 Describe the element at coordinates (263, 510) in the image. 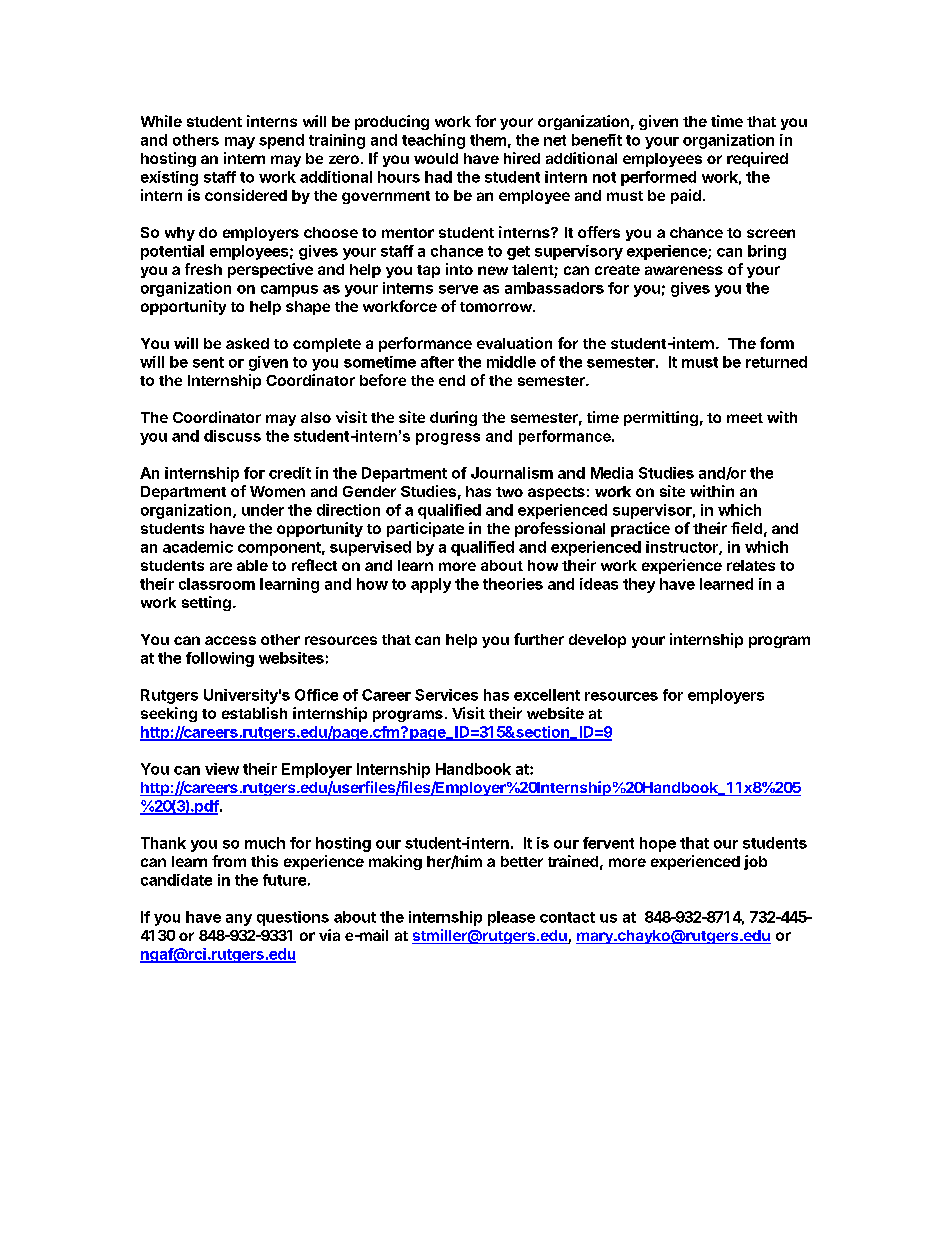

I see `under` at that location.
